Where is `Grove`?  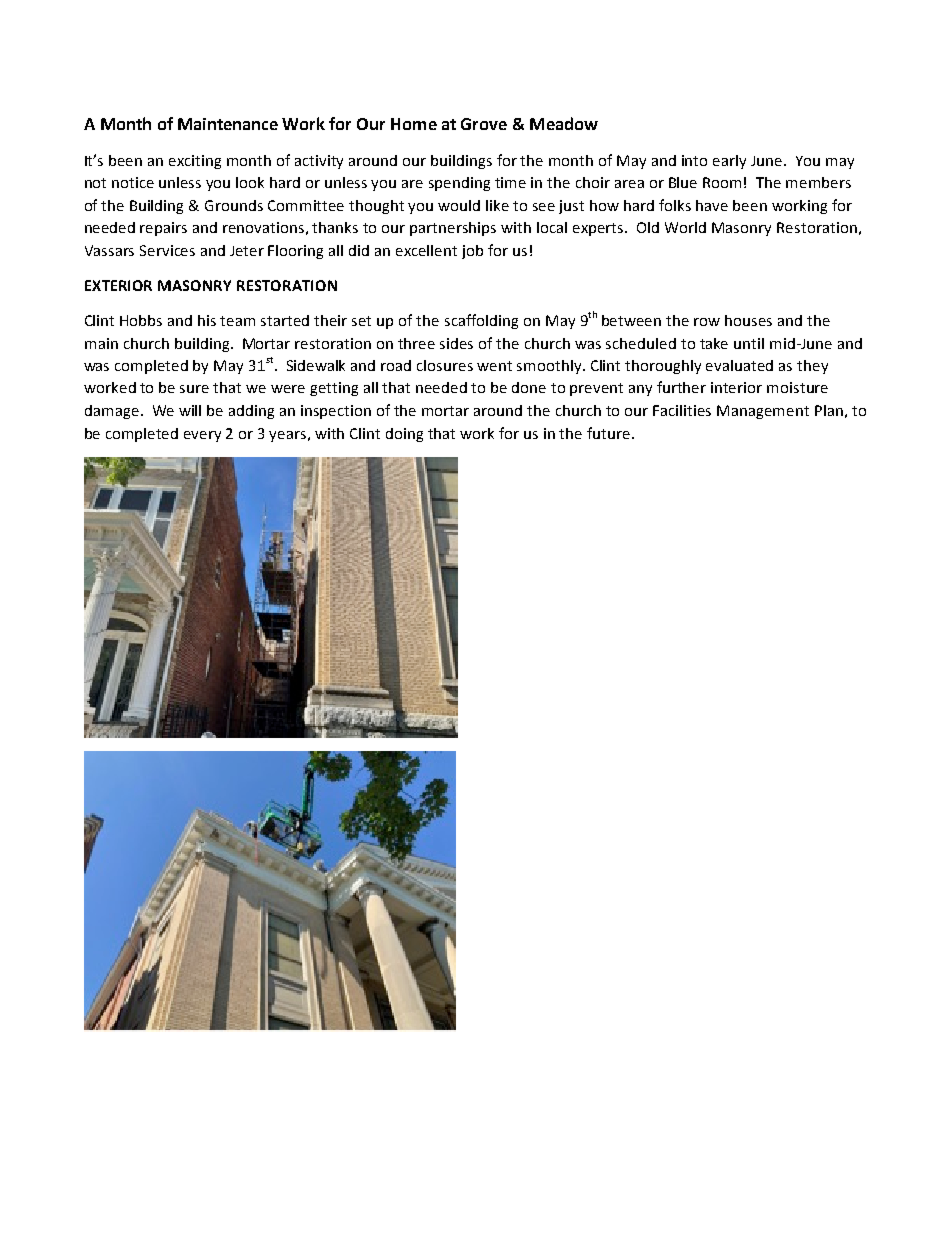
Grove is located at coordinates (484, 124).
